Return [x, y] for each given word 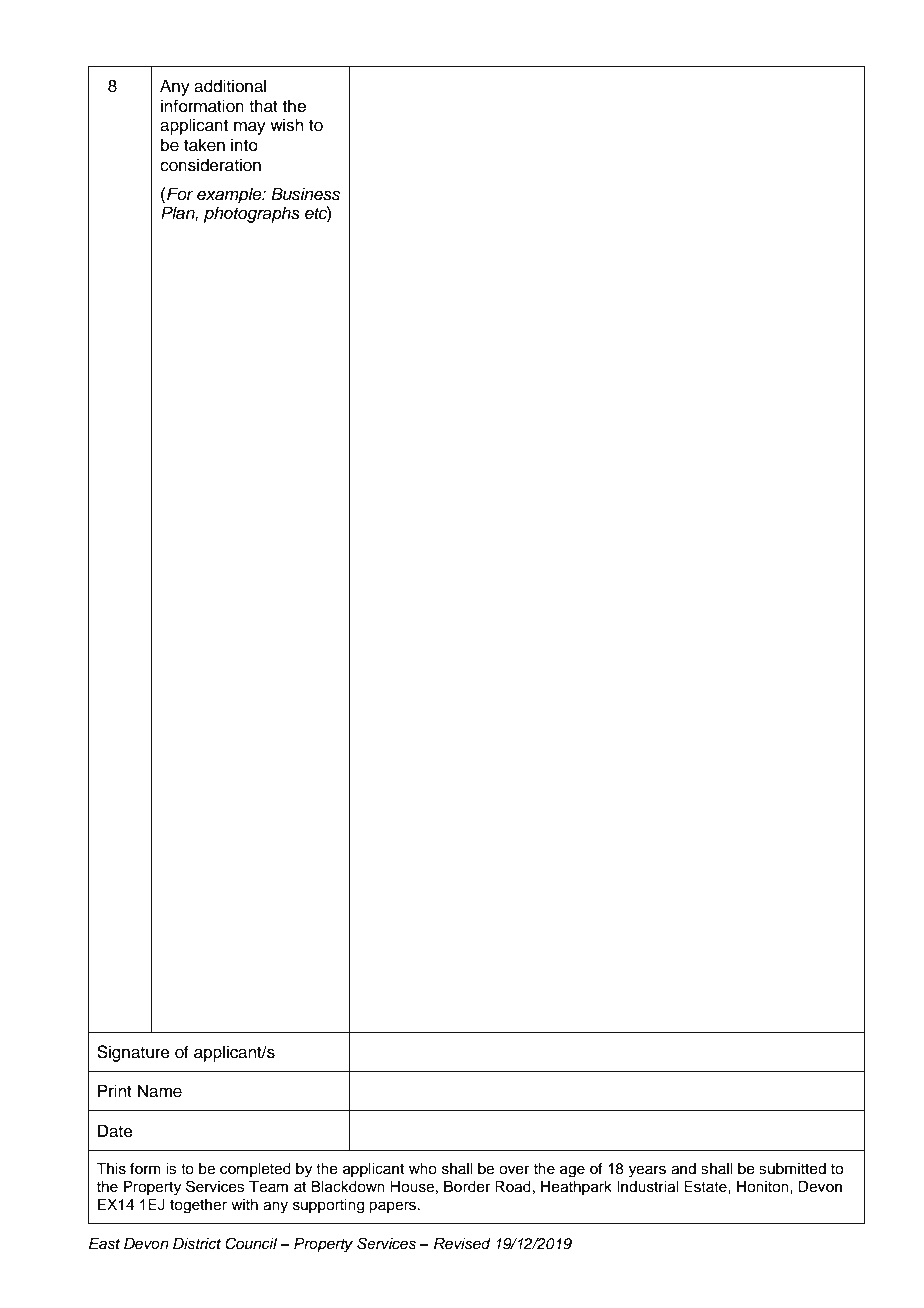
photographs [252, 214]
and [683, 1169]
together [198, 1206]
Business [305, 194]
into [244, 145]
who [423, 1169]
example [230, 195]
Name [160, 1091]
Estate [706, 1187]
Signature [133, 1053]
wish [287, 125]
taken [204, 145]
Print [115, 1090]
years [647, 1171]
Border [467, 1187]
